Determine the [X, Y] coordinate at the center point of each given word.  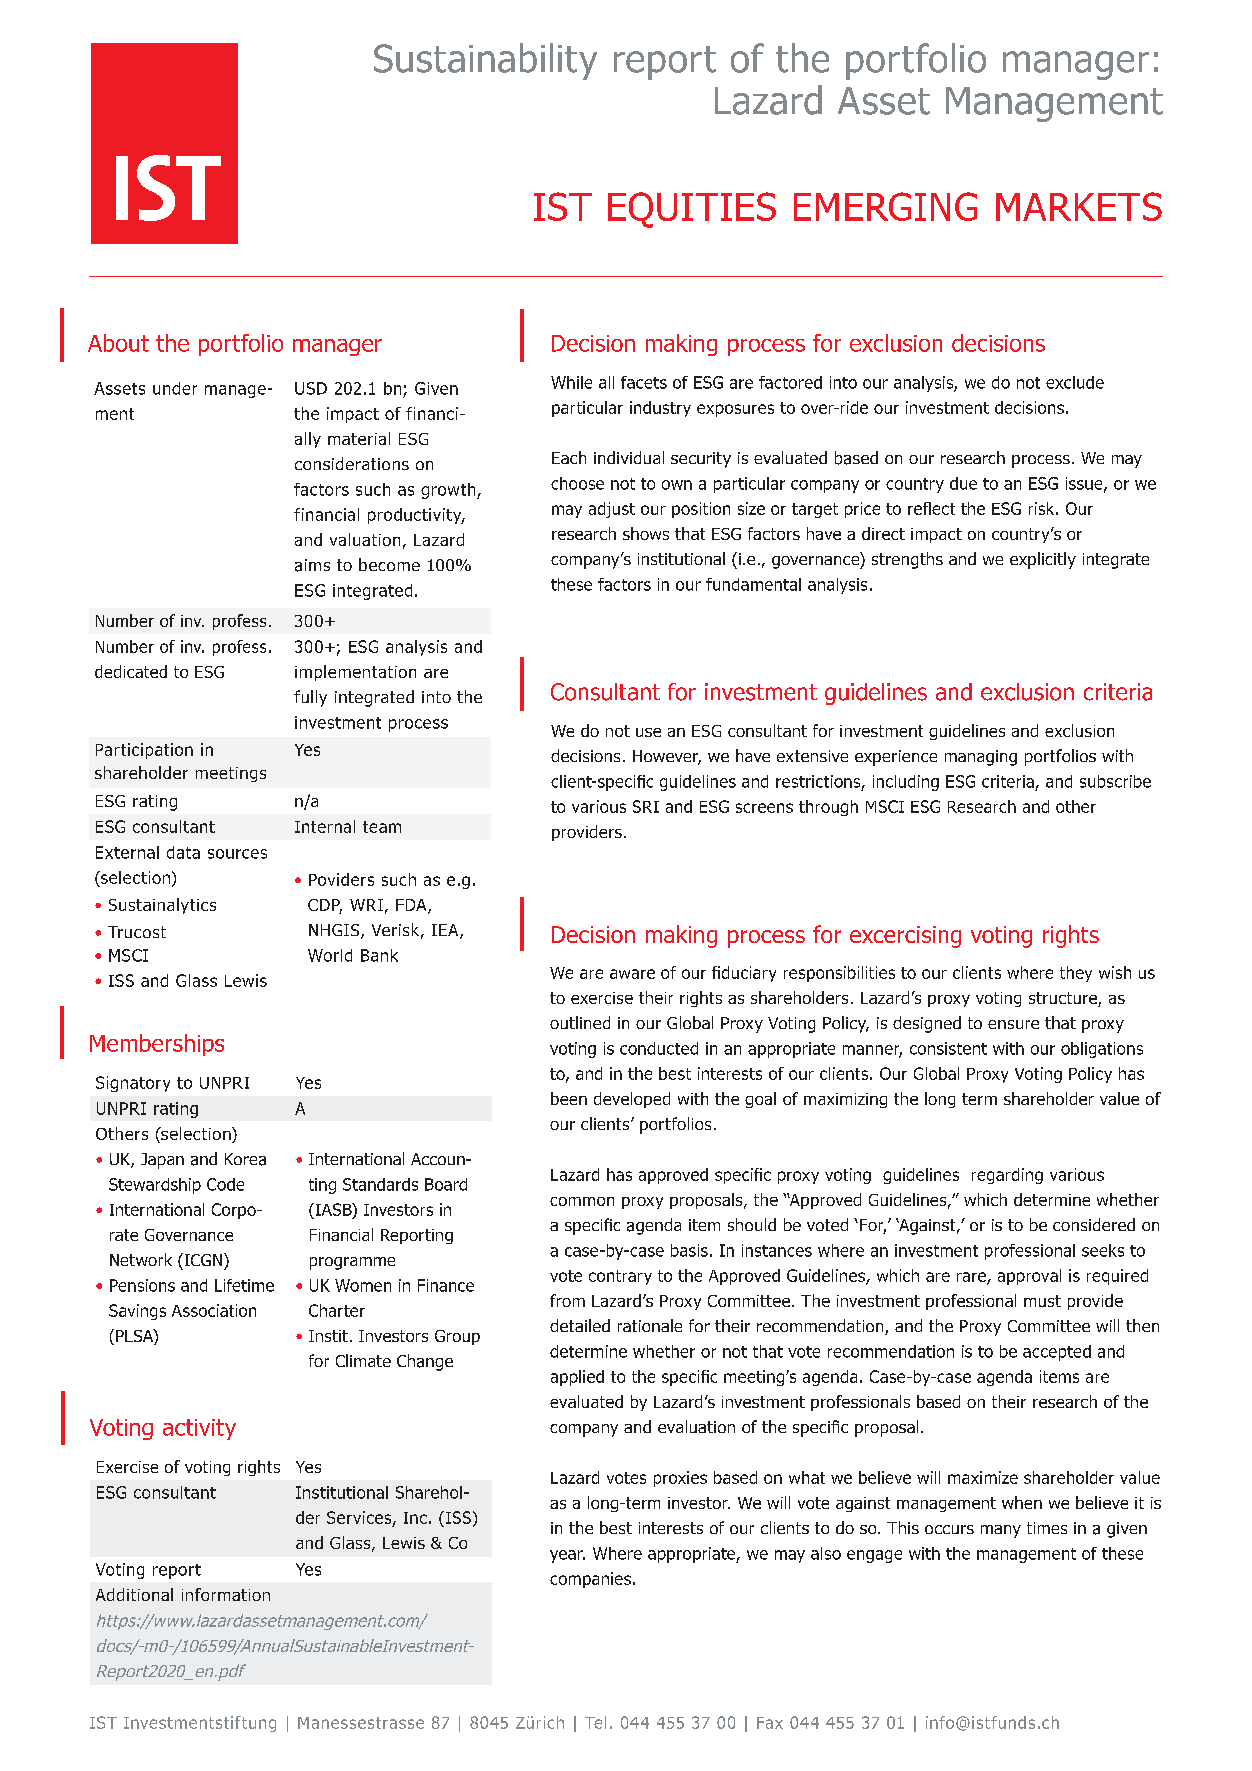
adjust [612, 510]
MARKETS [1079, 206]
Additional [134, 1594]
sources [237, 854]
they [1076, 974]
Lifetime [244, 1285]
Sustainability [485, 61]
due [963, 483]
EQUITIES [692, 210]
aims [312, 565]
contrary [620, 1277]
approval [1029, 1277]
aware [632, 974]
